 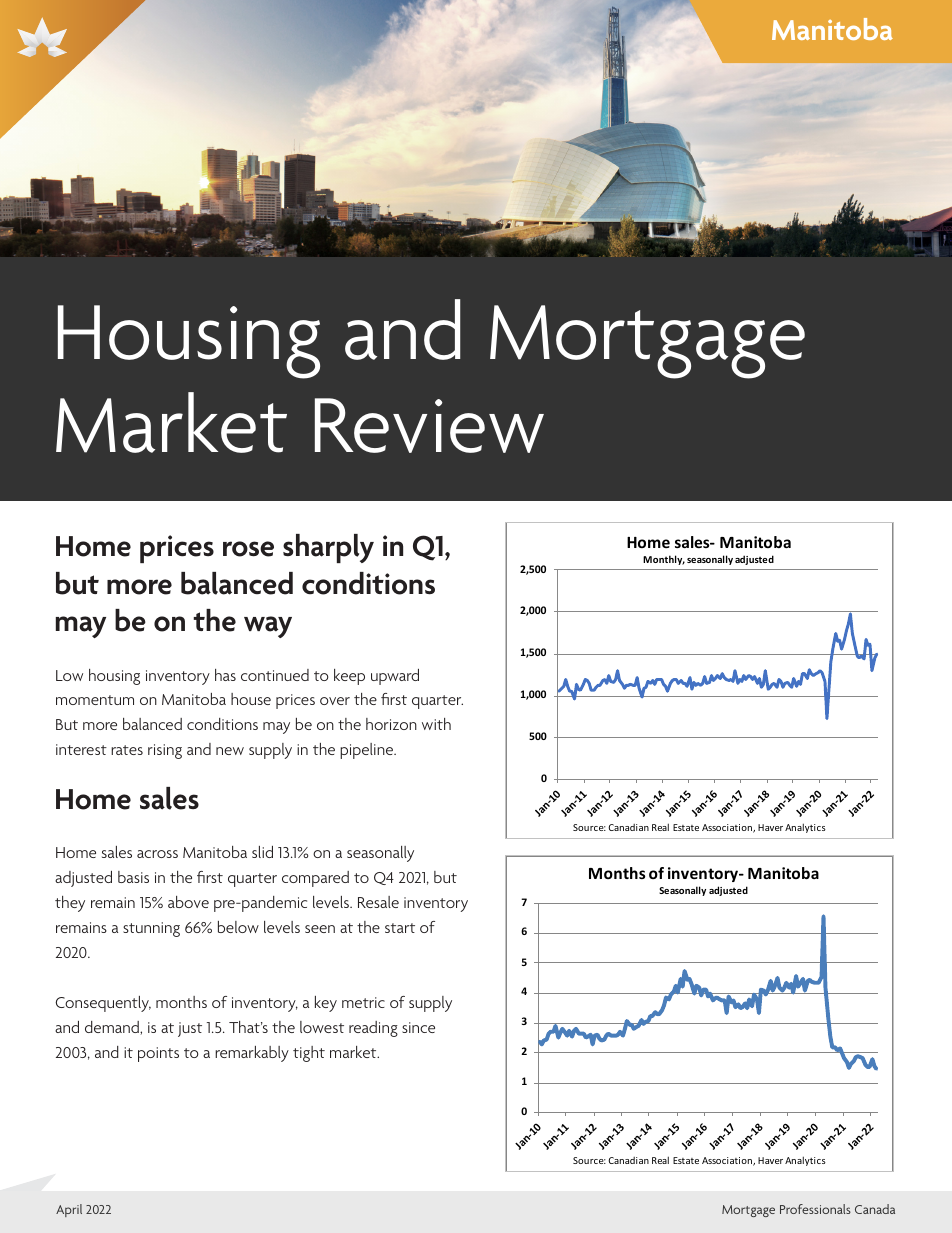 I want to click on across, so click(x=157, y=854).
